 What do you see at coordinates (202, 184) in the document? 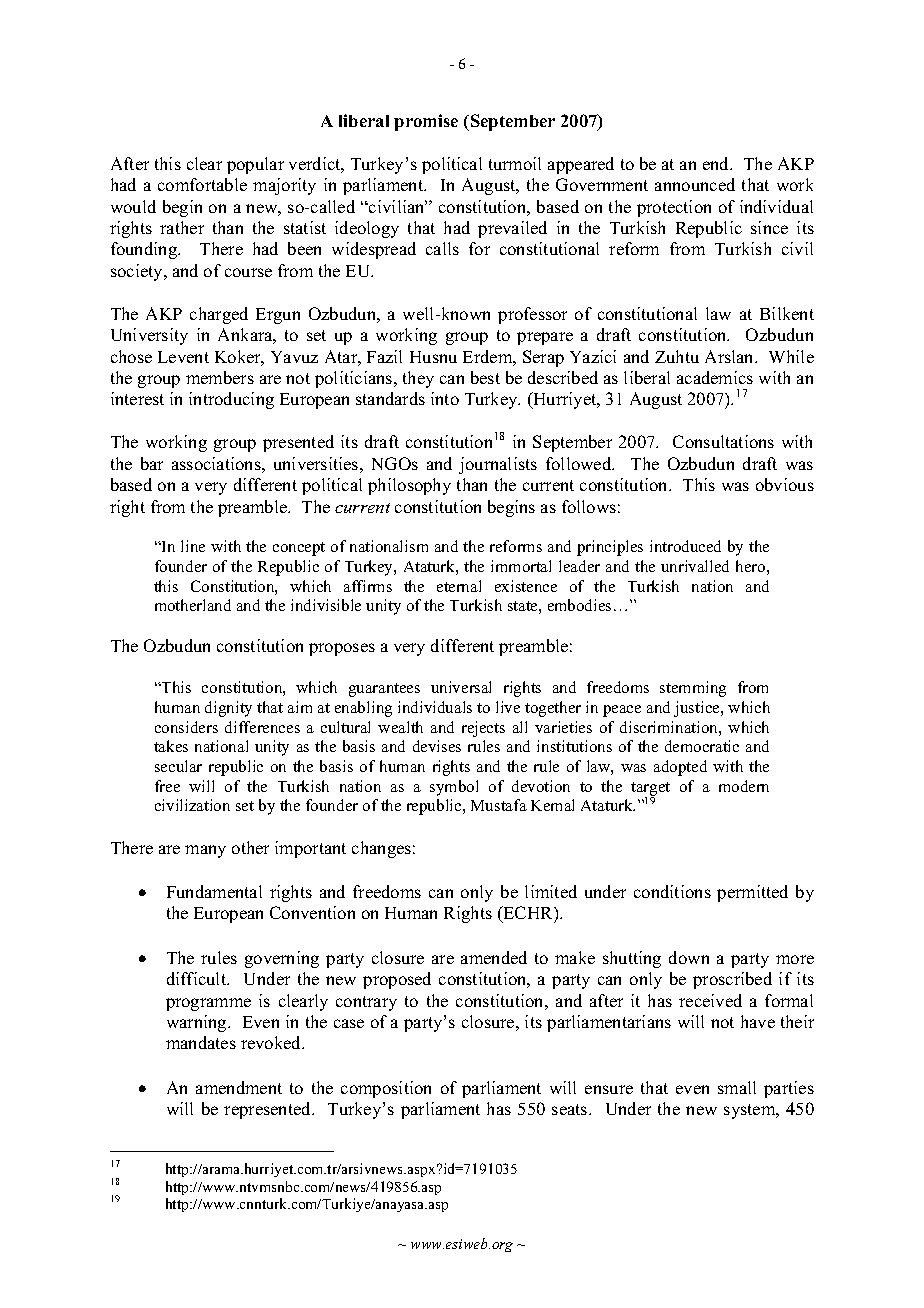
I see `comfortable` at bounding box center [202, 184].
